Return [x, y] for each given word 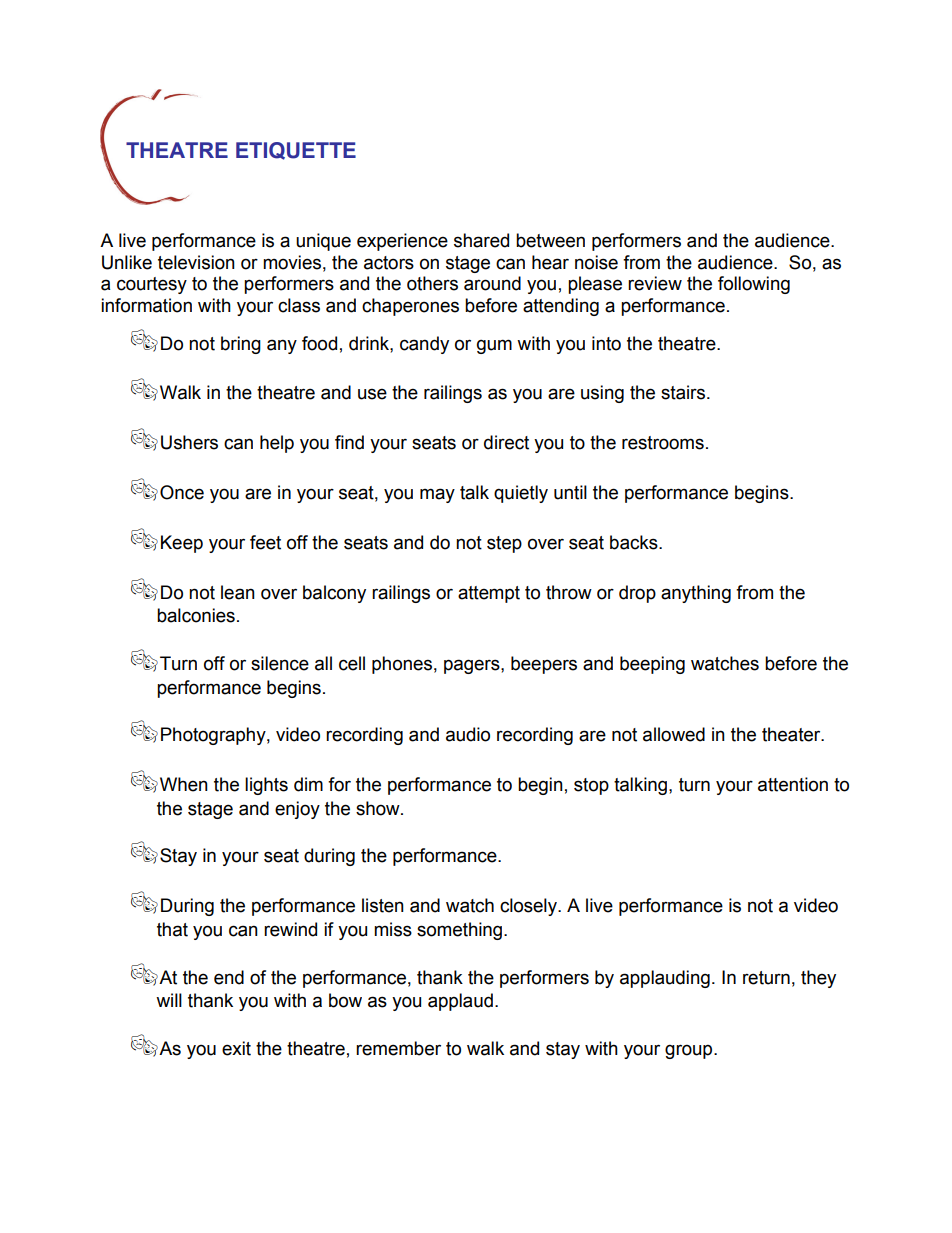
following [754, 285]
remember [398, 1048]
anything [696, 594]
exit [236, 1048]
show [379, 808]
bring [241, 345]
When [184, 784]
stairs [684, 392]
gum [494, 346]
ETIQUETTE [296, 151]
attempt [489, 594]
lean [238, 592]
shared [481, 240]
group [690, 1051]
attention [793, 784]
